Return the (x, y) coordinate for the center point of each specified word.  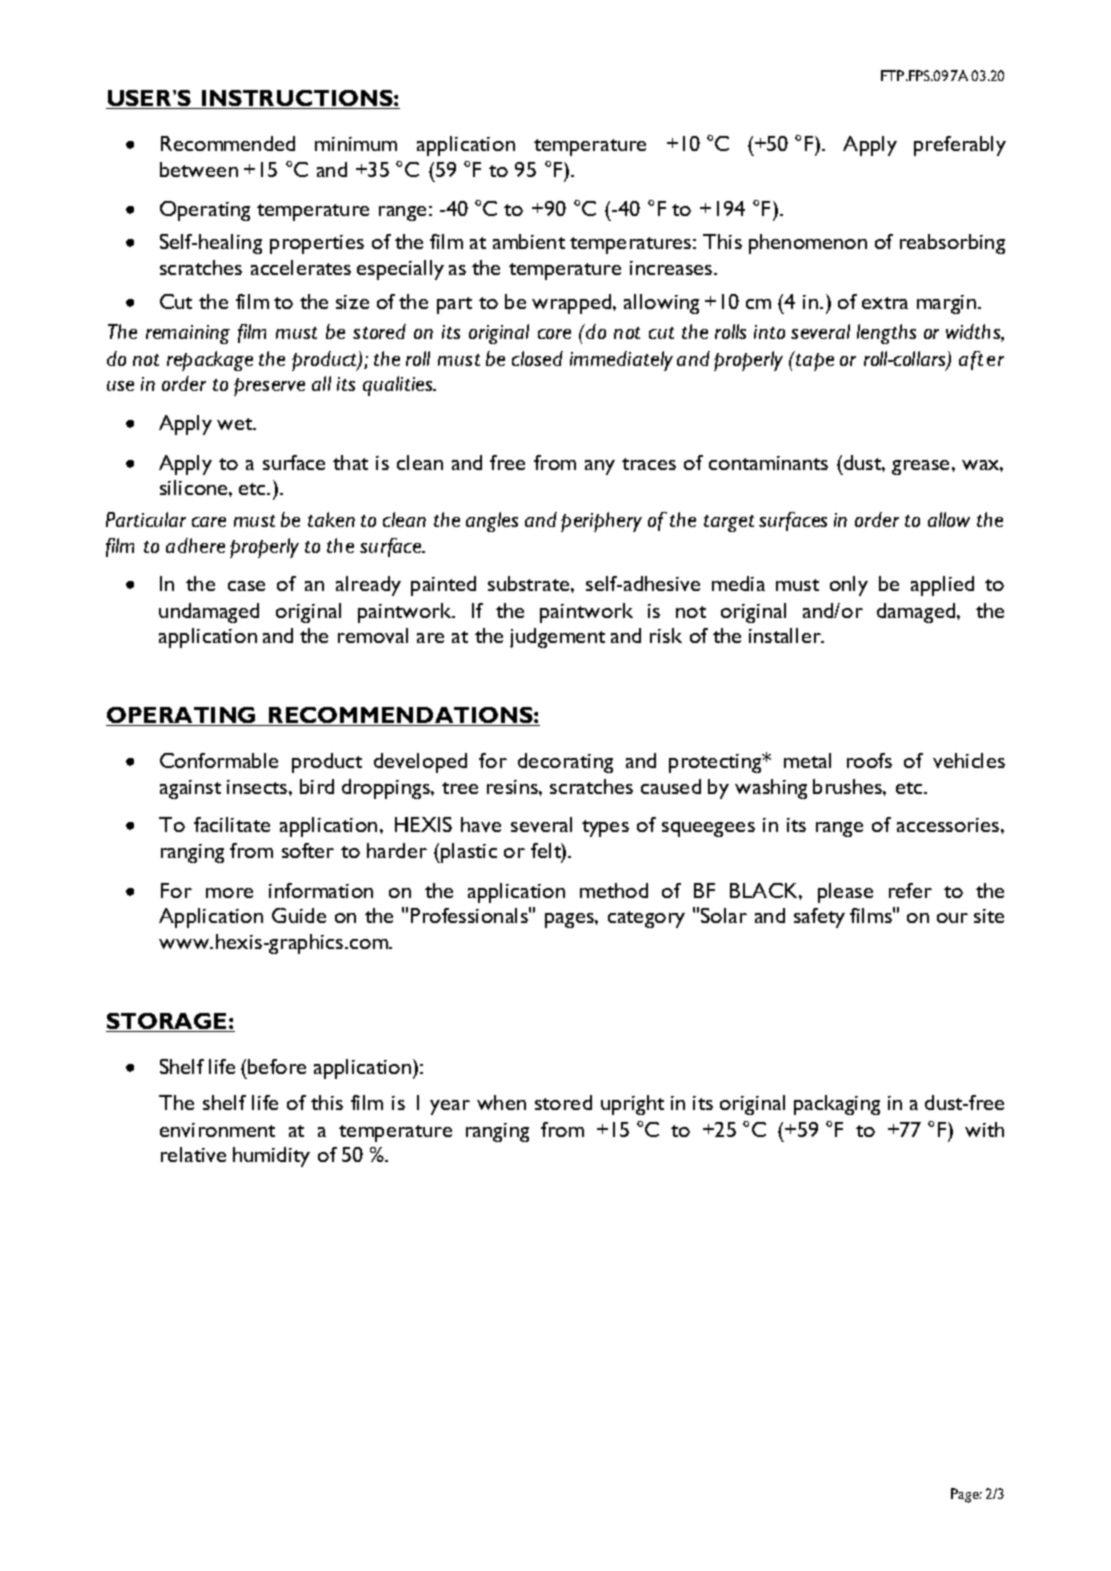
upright (632, 1105)
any (600, 467)
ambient (529, 241)
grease (920, 467)
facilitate (232, 824)
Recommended (228, 143)
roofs (869, 760)
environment (217, 1130)
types (605, 828)
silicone (195, 487)
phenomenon (808, 244)
